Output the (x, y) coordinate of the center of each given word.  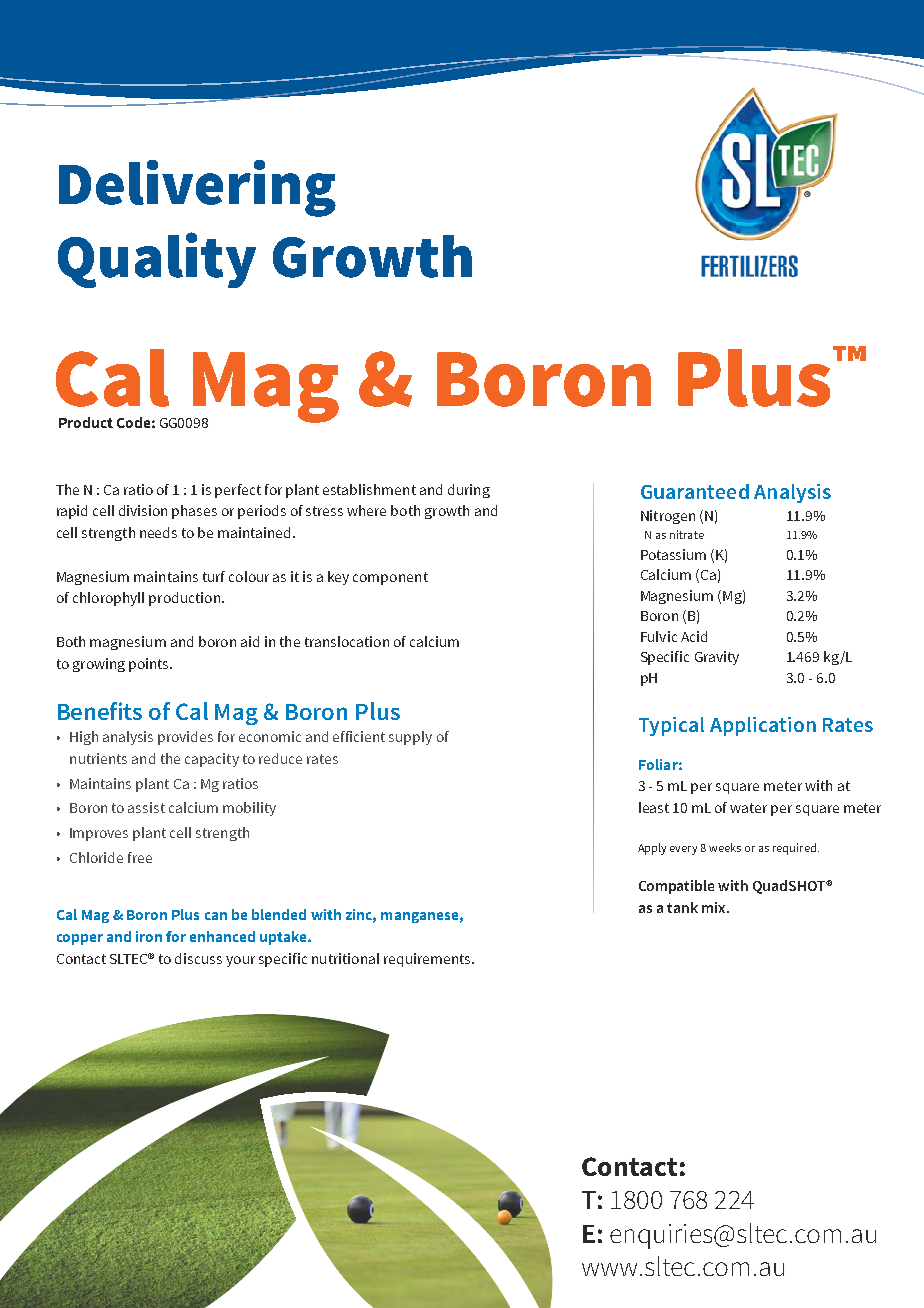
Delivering (197, 188)
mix (715, 907)
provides (185, 738)
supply (410, 738)
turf (214, 576)
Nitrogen (668, 517)
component (390, 578)
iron (149, 936)
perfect (238, 491)
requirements (428, 960)
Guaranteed (695, 491)
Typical (671, 726)
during (469, 491)
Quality (157, 260)
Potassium (673, 554)
